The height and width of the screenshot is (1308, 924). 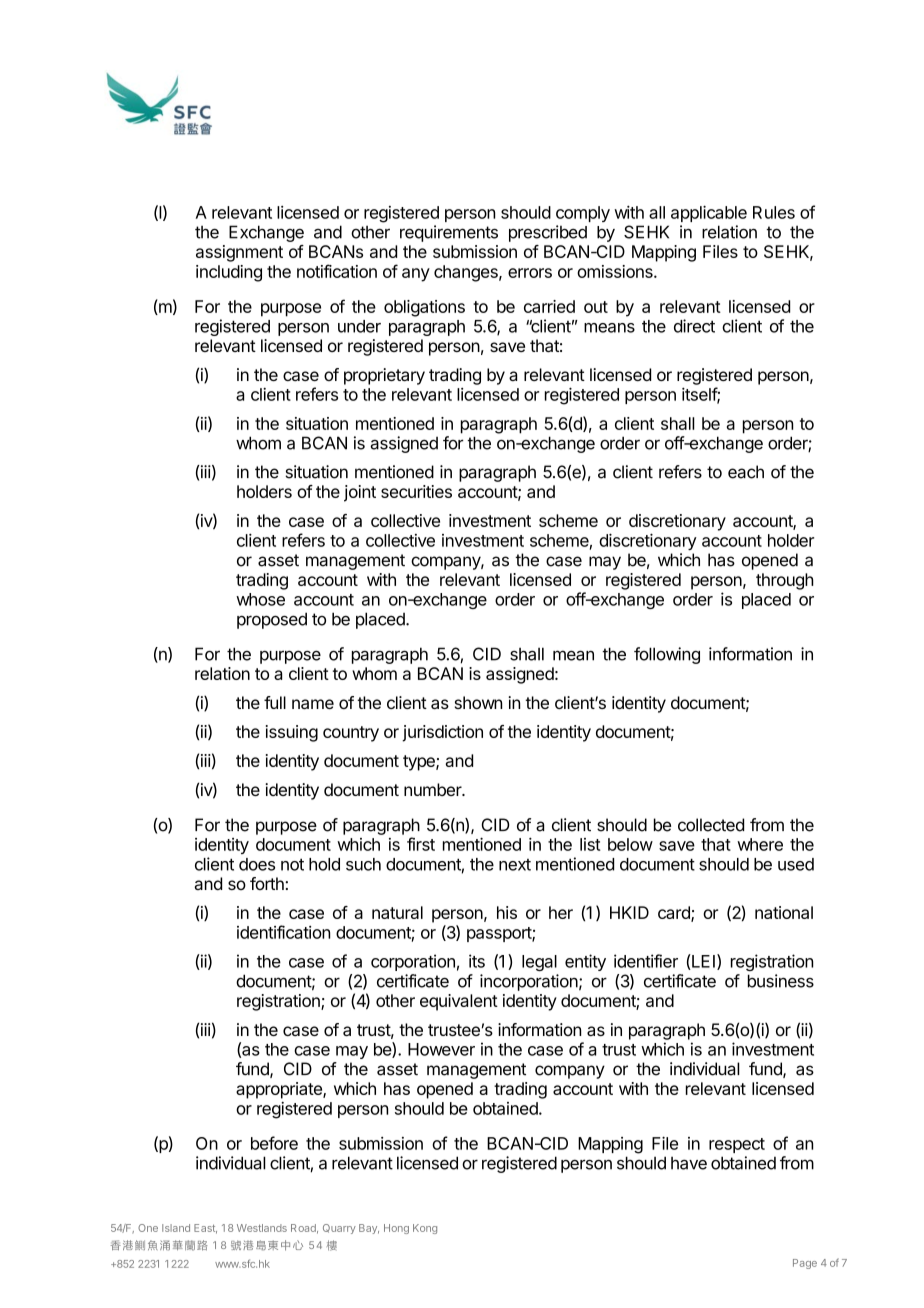 What do you see at coordinates (239, 253) in the screenshot?
I see `assignment` at bounding box center [239, 253].
